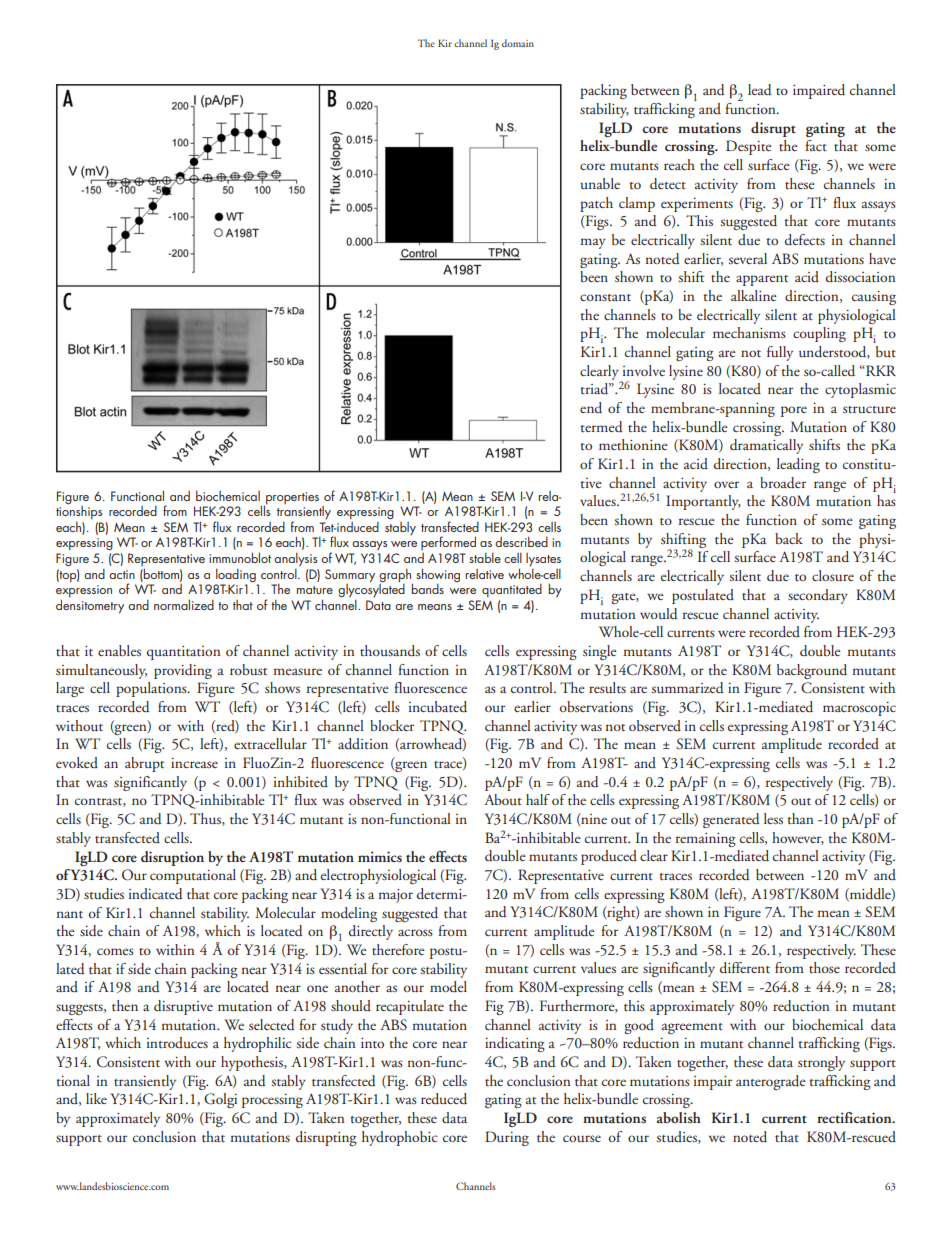 This document has height=1233, width=952. Describe the element at coordinates (762, 280) in the document. I see `apparent` at that location.
